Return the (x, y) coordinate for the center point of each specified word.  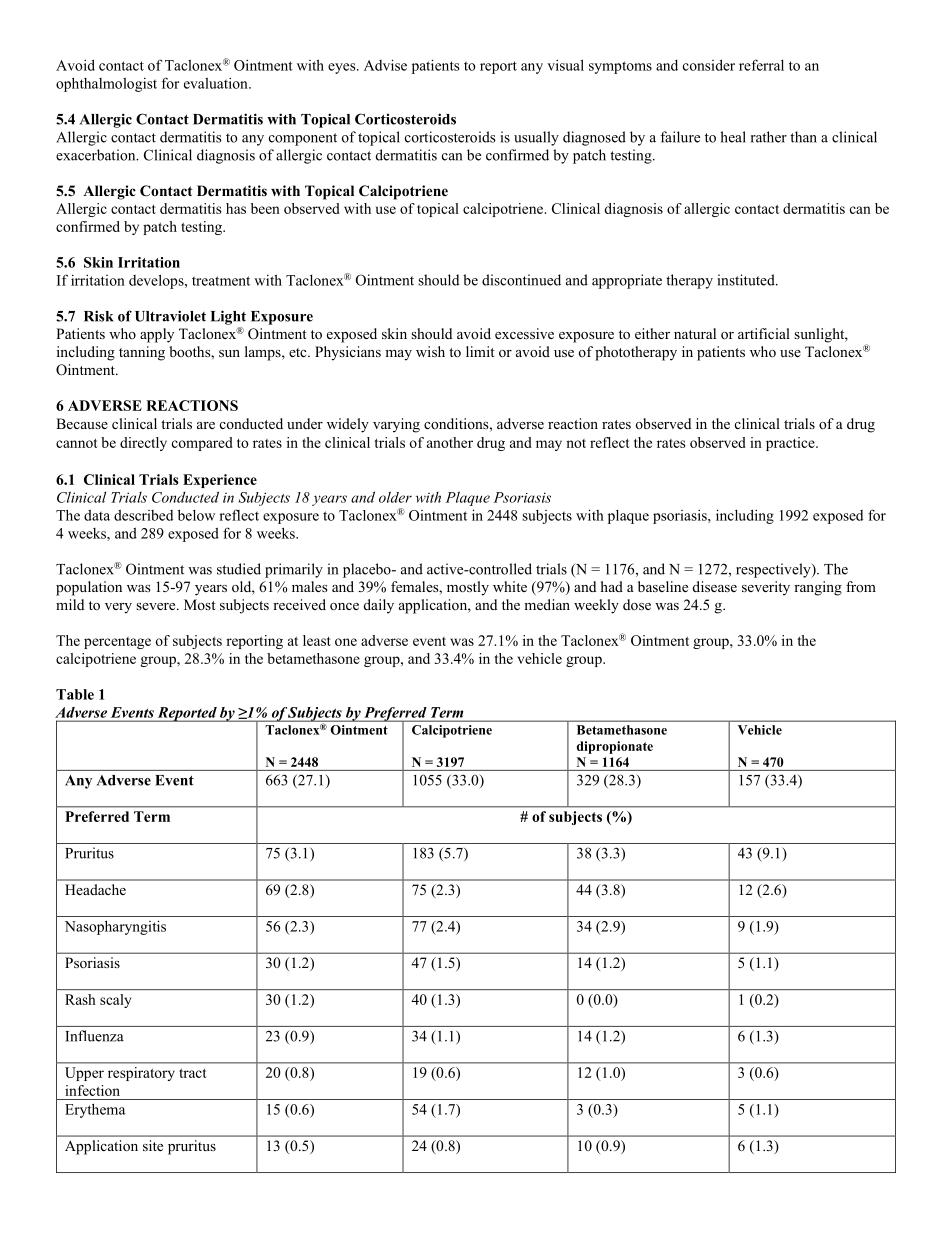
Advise (385, 65)
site (153, 1145)
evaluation (217, 83)
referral (761, 65)
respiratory (141, 1074)
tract (193, 1073)
